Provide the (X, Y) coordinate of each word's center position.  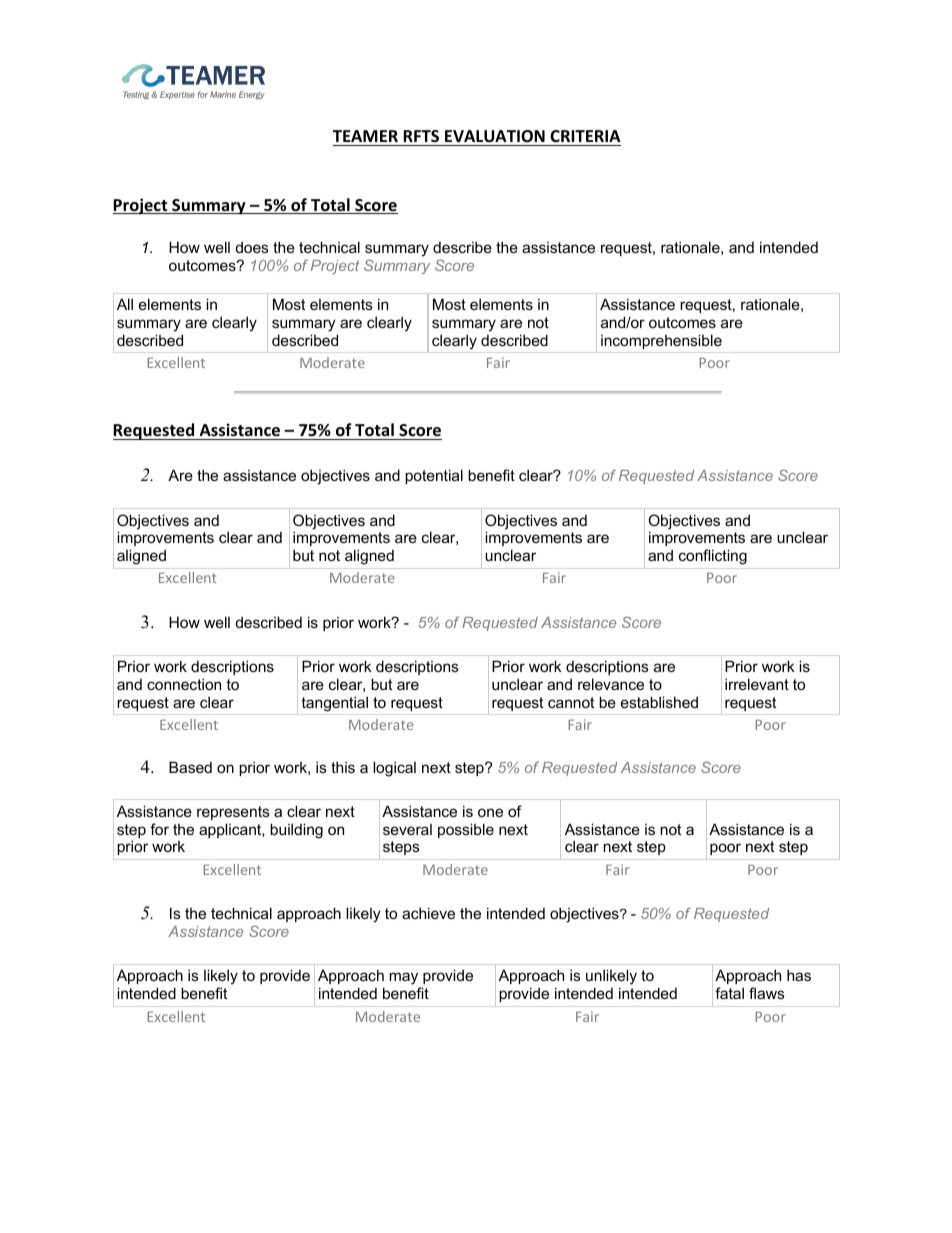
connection (184, 684)
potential (434, 476)
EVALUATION (495, 136)
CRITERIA (585, 136)
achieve (428, 913)
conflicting (713, 557)
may (405, 980)
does (252, 247)
